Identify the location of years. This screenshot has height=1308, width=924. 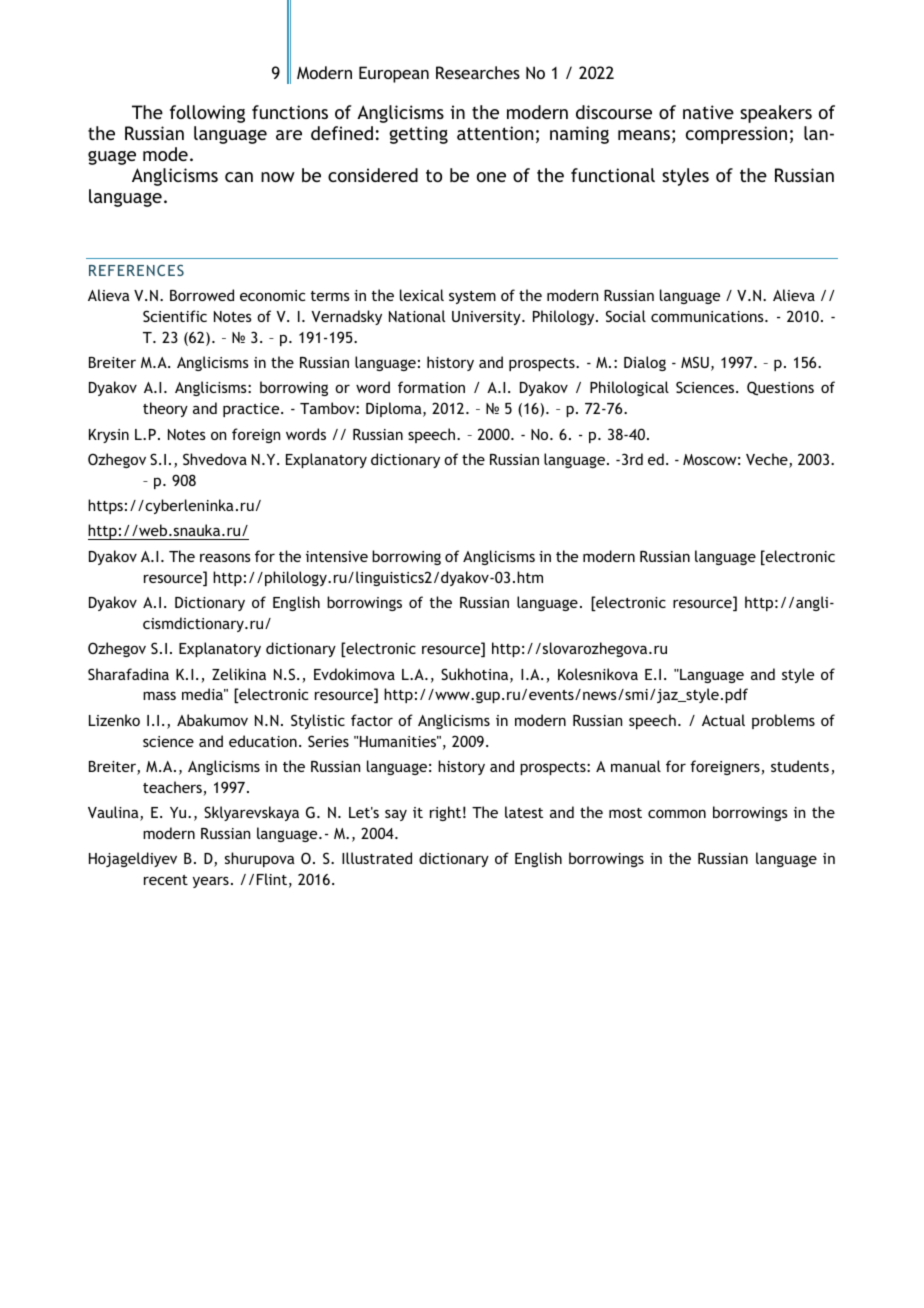
(211, 882).
